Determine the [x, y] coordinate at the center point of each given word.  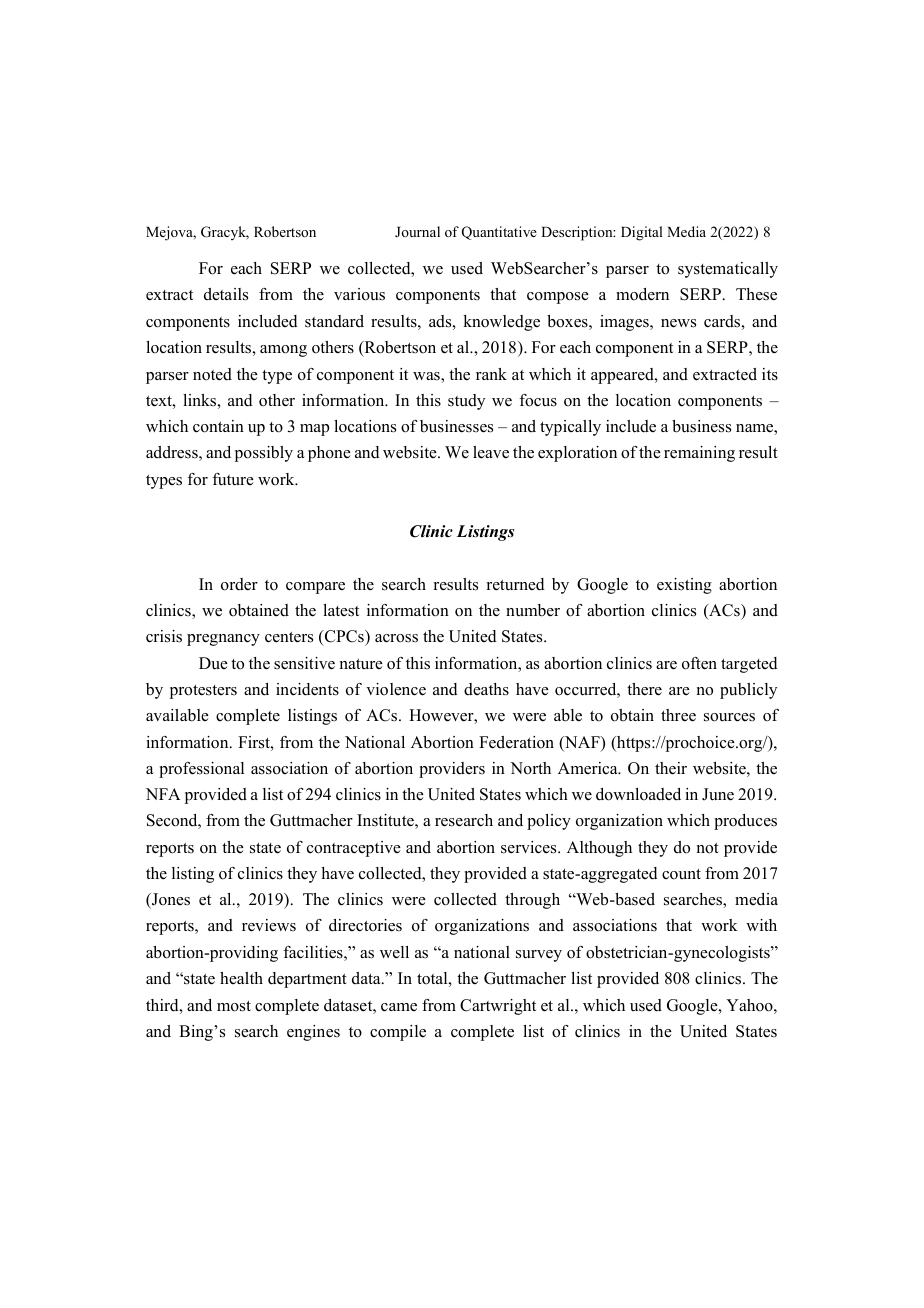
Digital [642, 233]
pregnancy [223, 640]
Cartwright [498, 1007]
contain [218, 426]
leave [491, 452]
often [699, 663]
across [396, 638]
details [226, 294]
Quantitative [499, 233]
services [530, 847]
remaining [699, 454]
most [234, 1006]
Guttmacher [311, 820]
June [718, 794]
